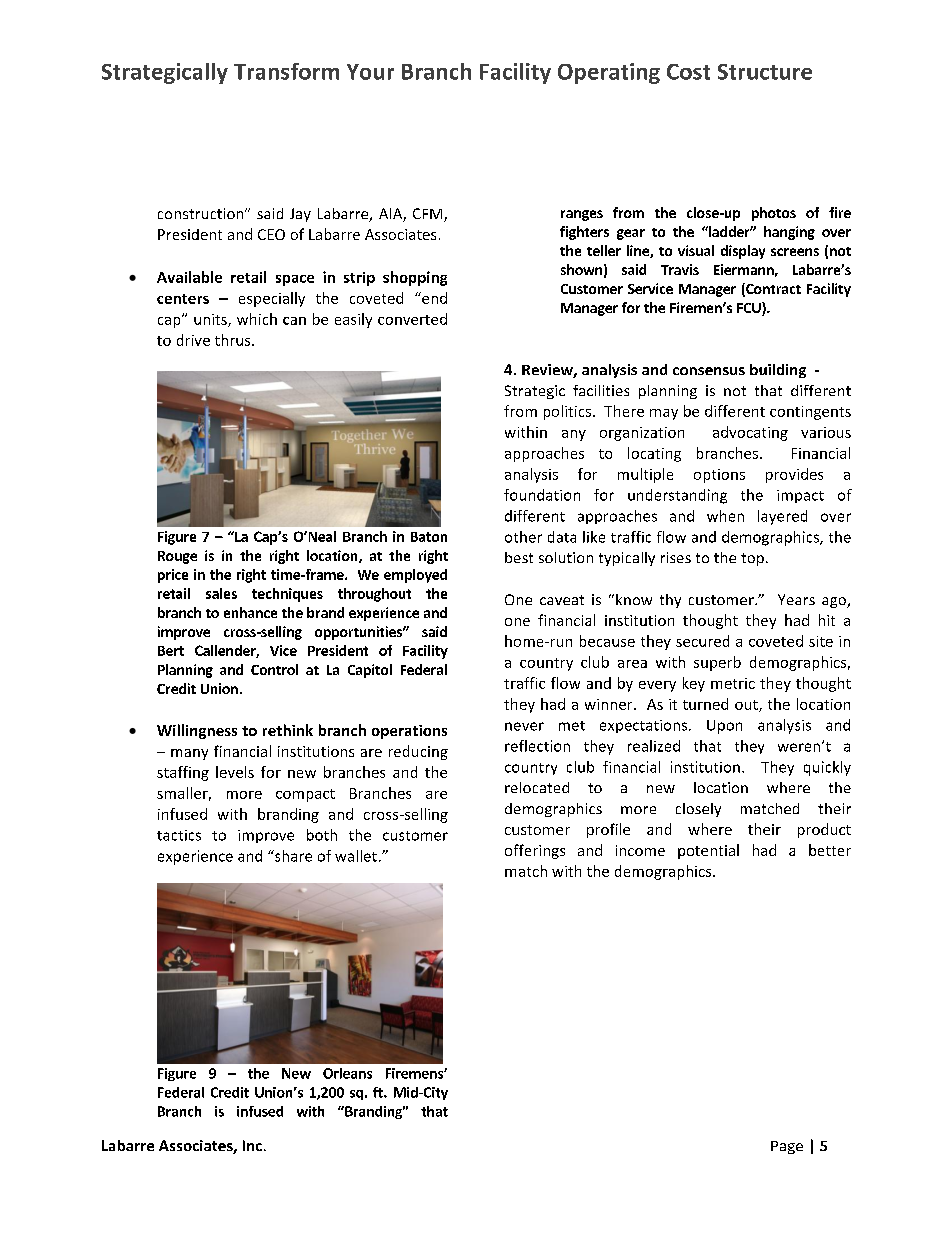  What do you see at coordinates (765, 72) in the page?
I see `Structure` at bounding box center [765, 72].
